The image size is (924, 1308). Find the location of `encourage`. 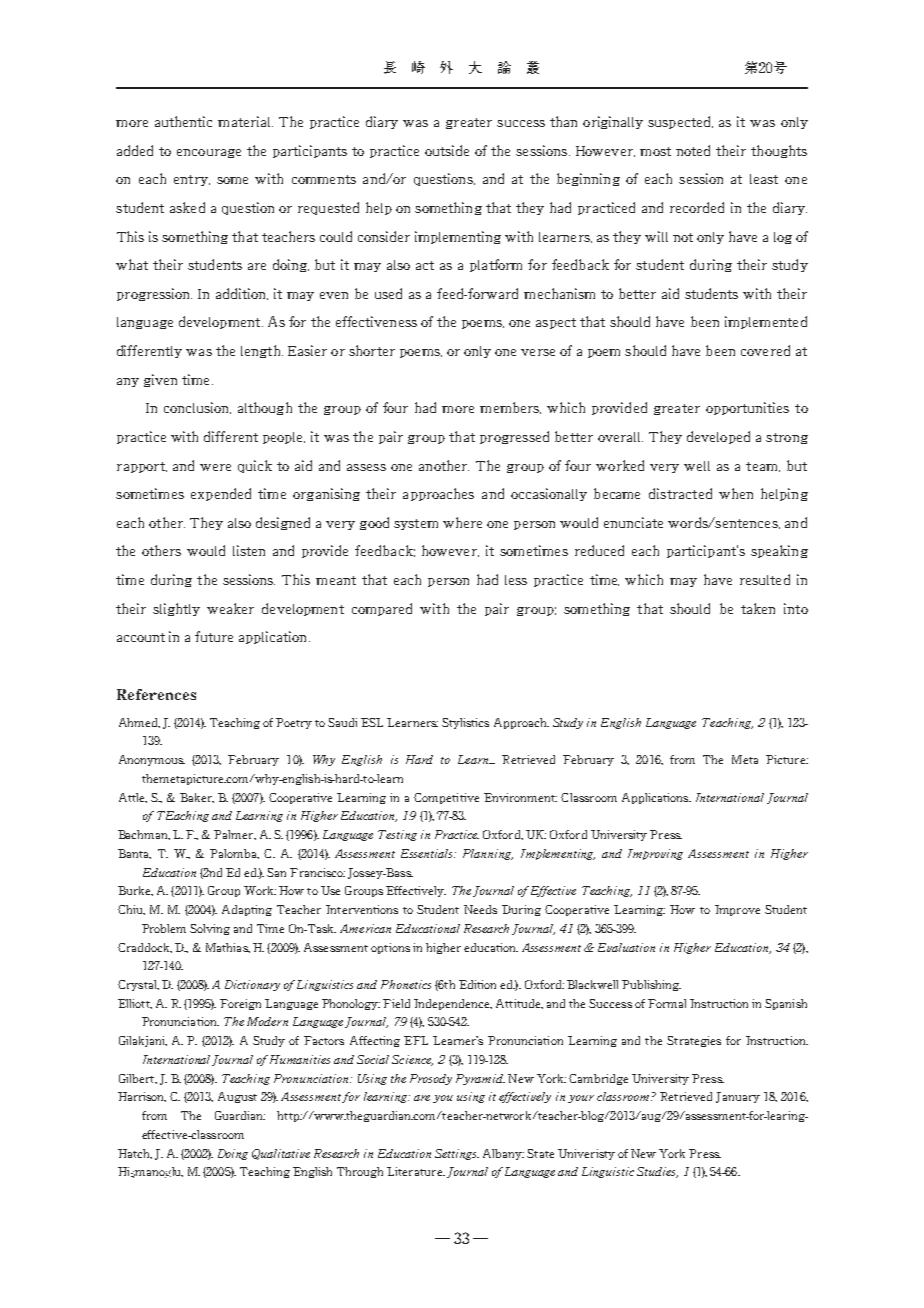

encourage is located at coordinates (209, 153).
